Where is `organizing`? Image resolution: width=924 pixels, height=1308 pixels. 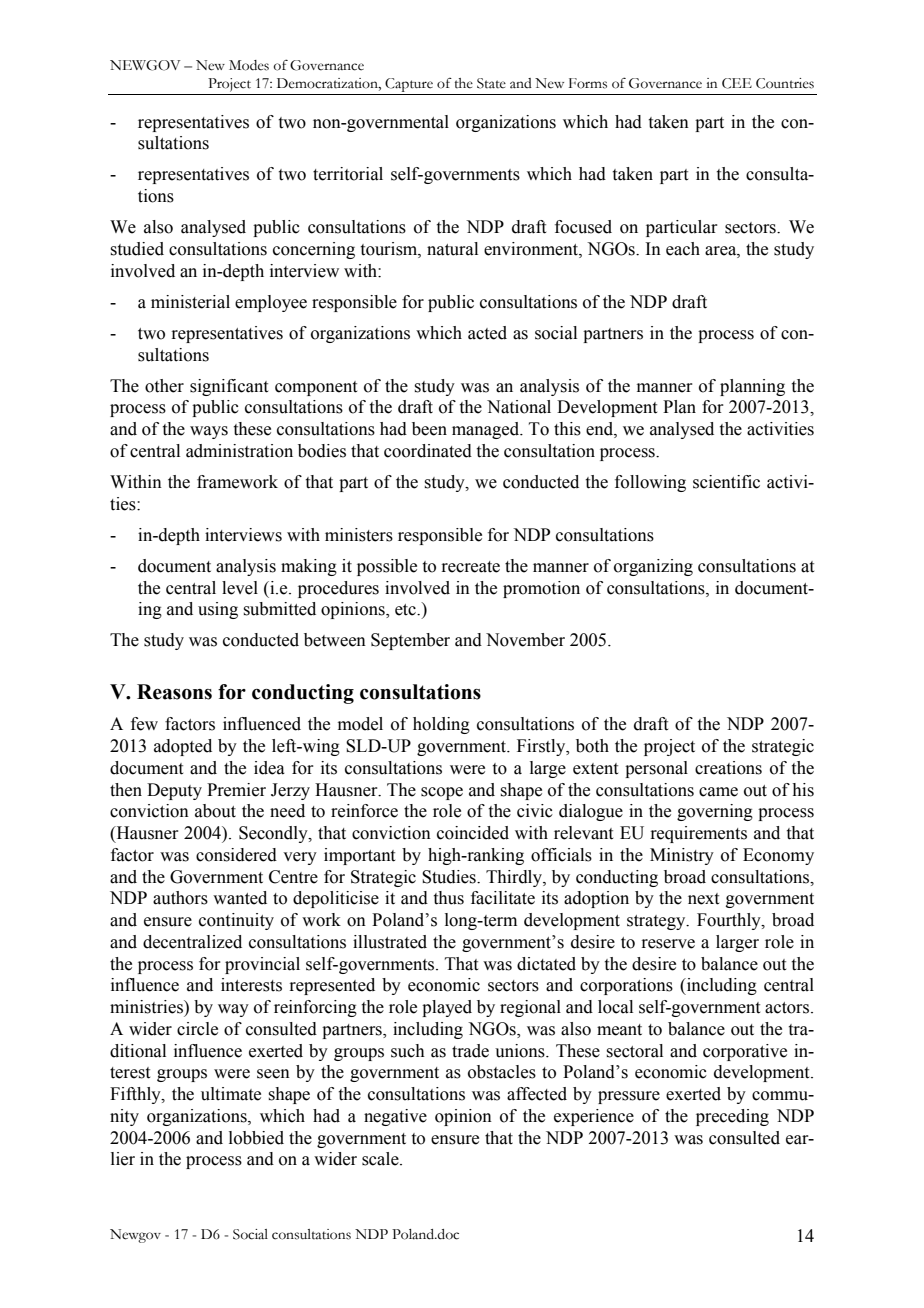
organizing is located at coordinates (653, 567).
